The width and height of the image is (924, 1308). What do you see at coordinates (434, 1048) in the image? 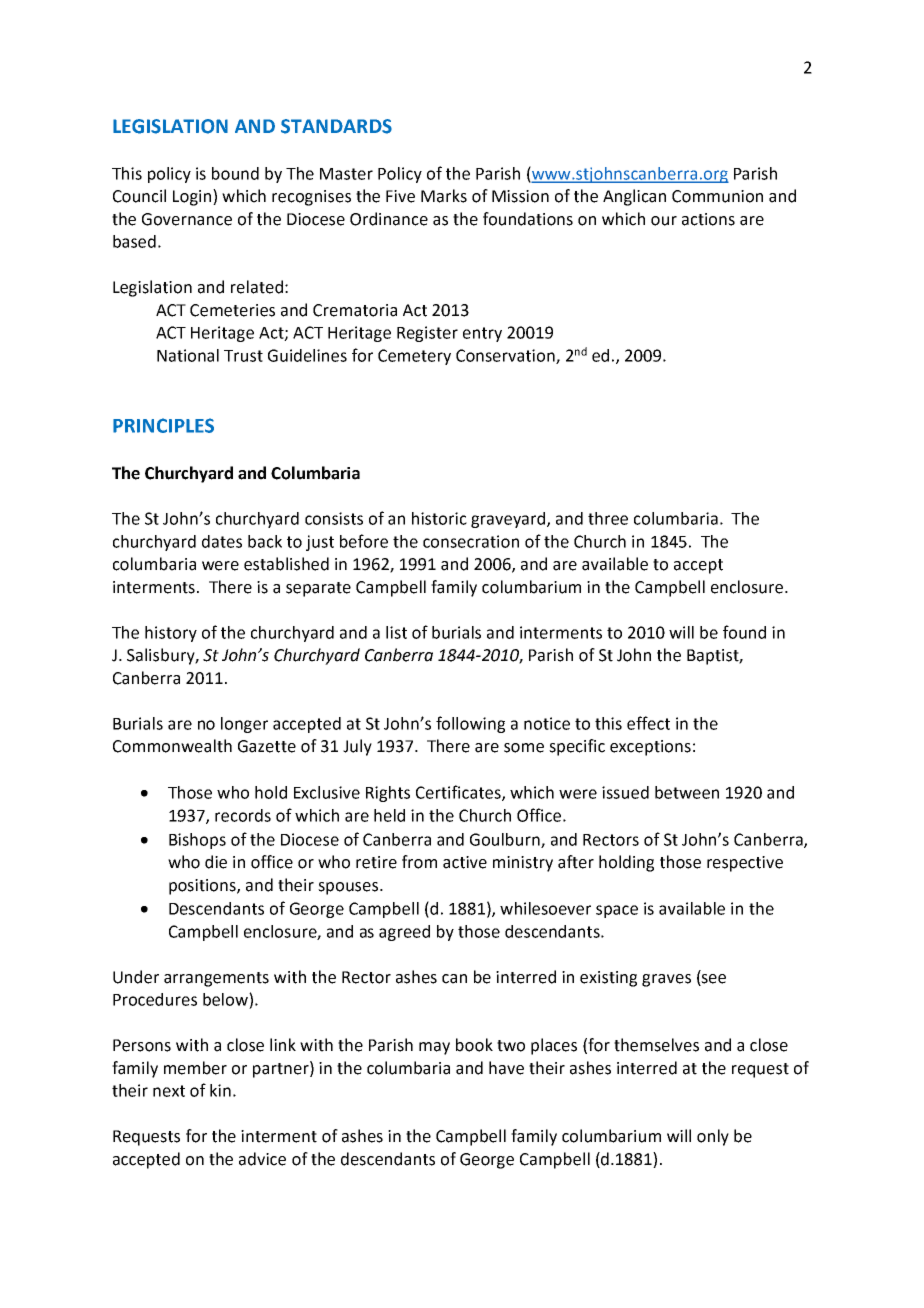
I see `may` at bounding box center [434, 1048].
